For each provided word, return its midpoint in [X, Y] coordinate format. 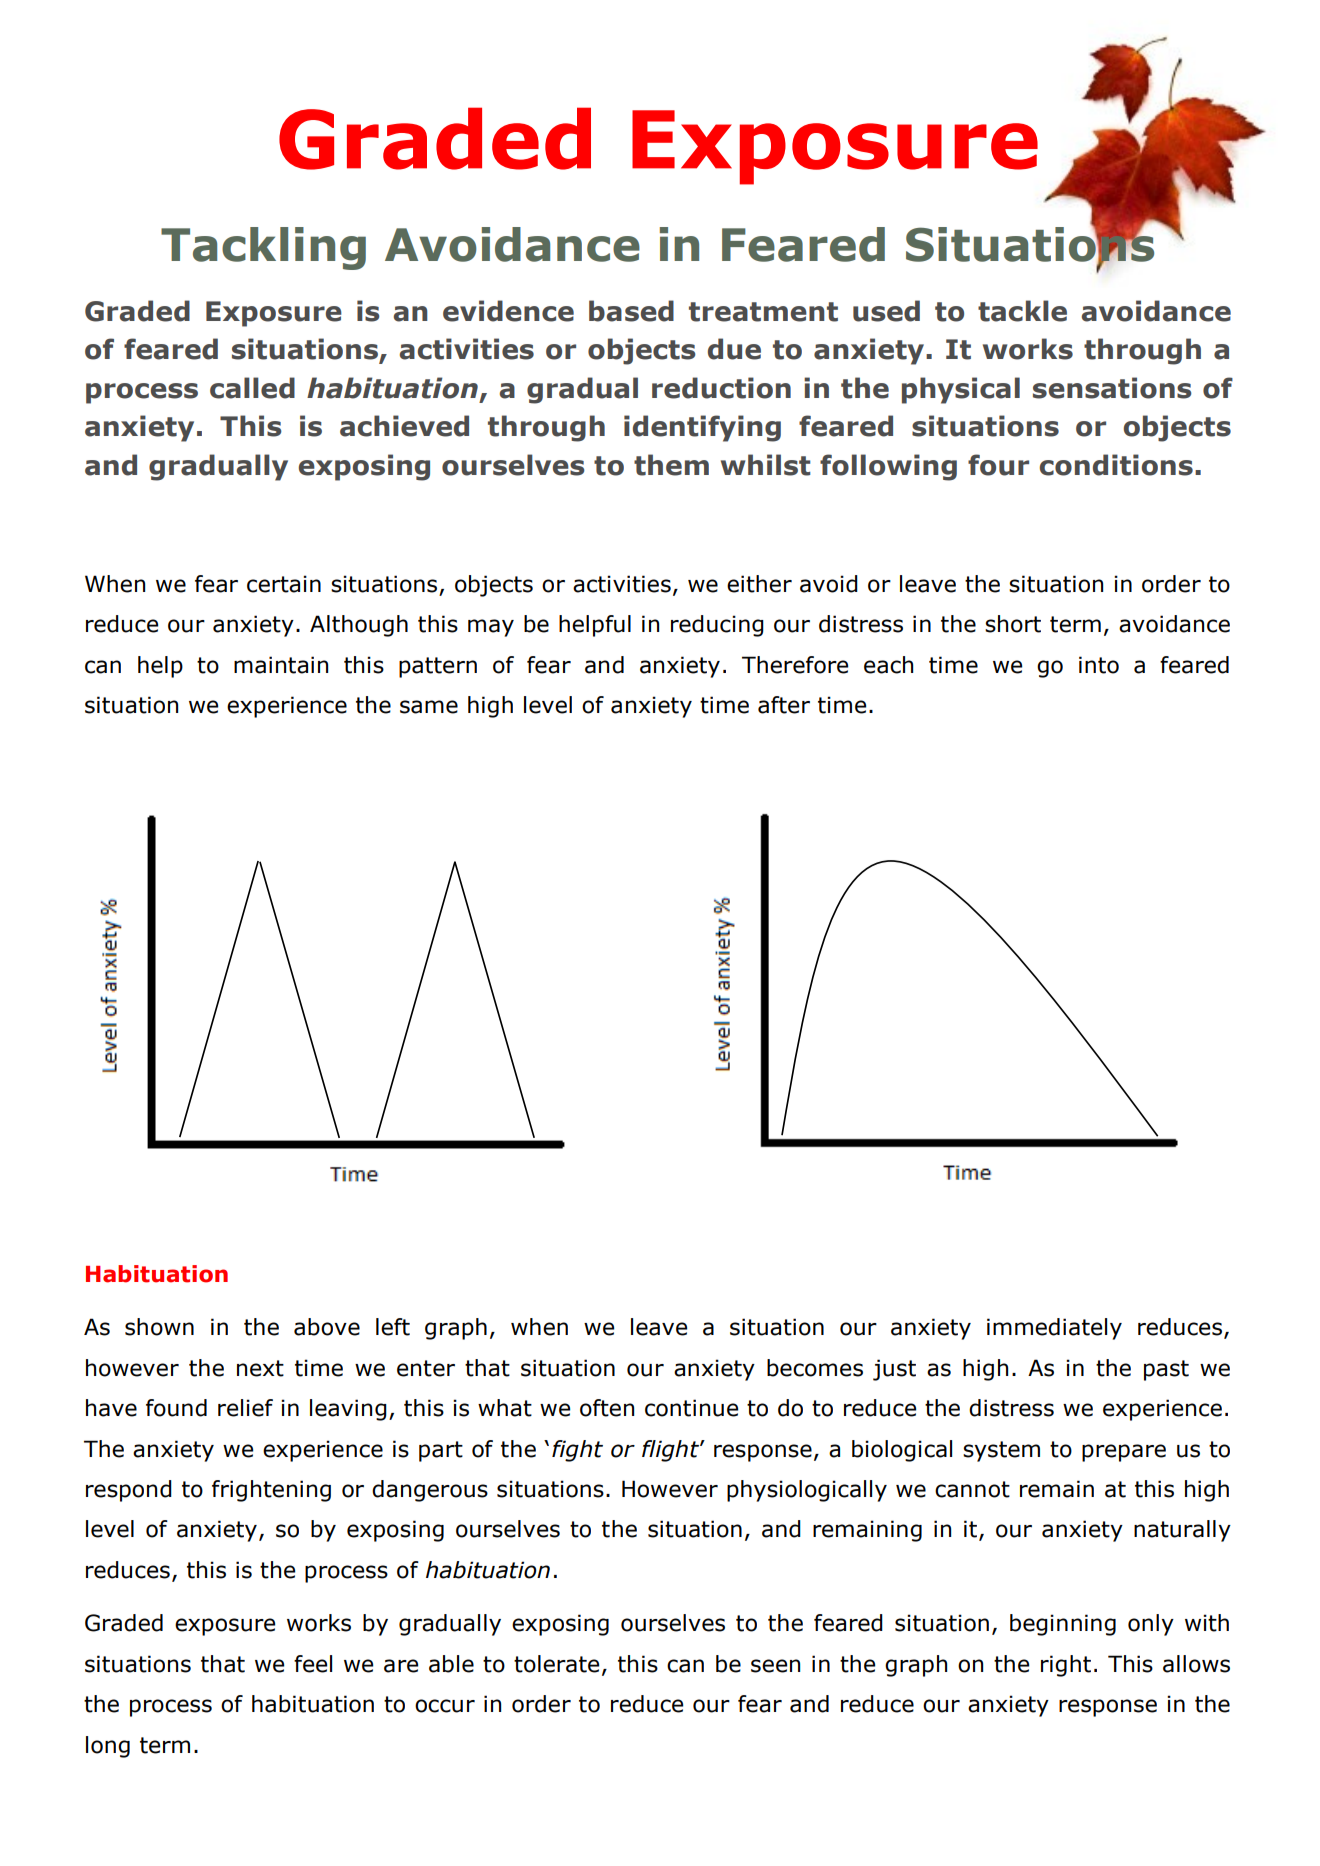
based [631, 311]
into [1099, 665]
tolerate [557, 1664]
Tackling [263, 248]
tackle [1022, 311]
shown [159, 1327]
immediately [1054, 1329]
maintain [281, 665]
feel [313, 1664]
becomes [815, 1368]
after [784, 705]
